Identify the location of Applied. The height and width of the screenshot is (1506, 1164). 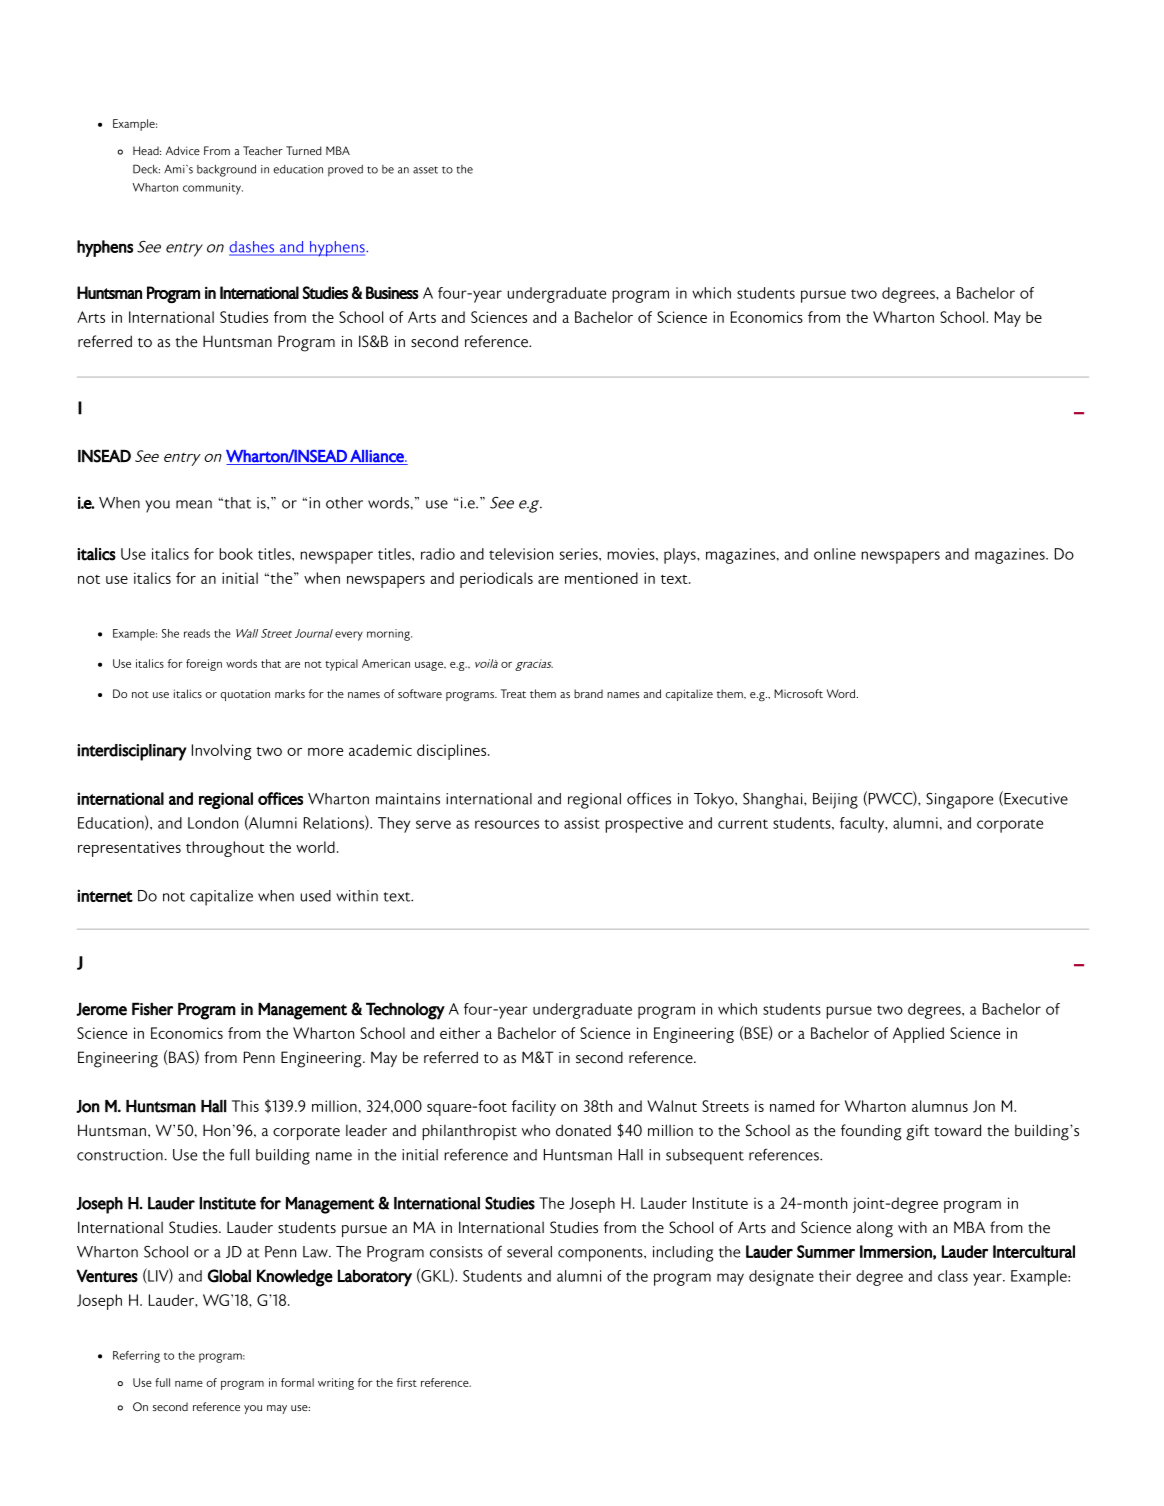
(918, 1035).
